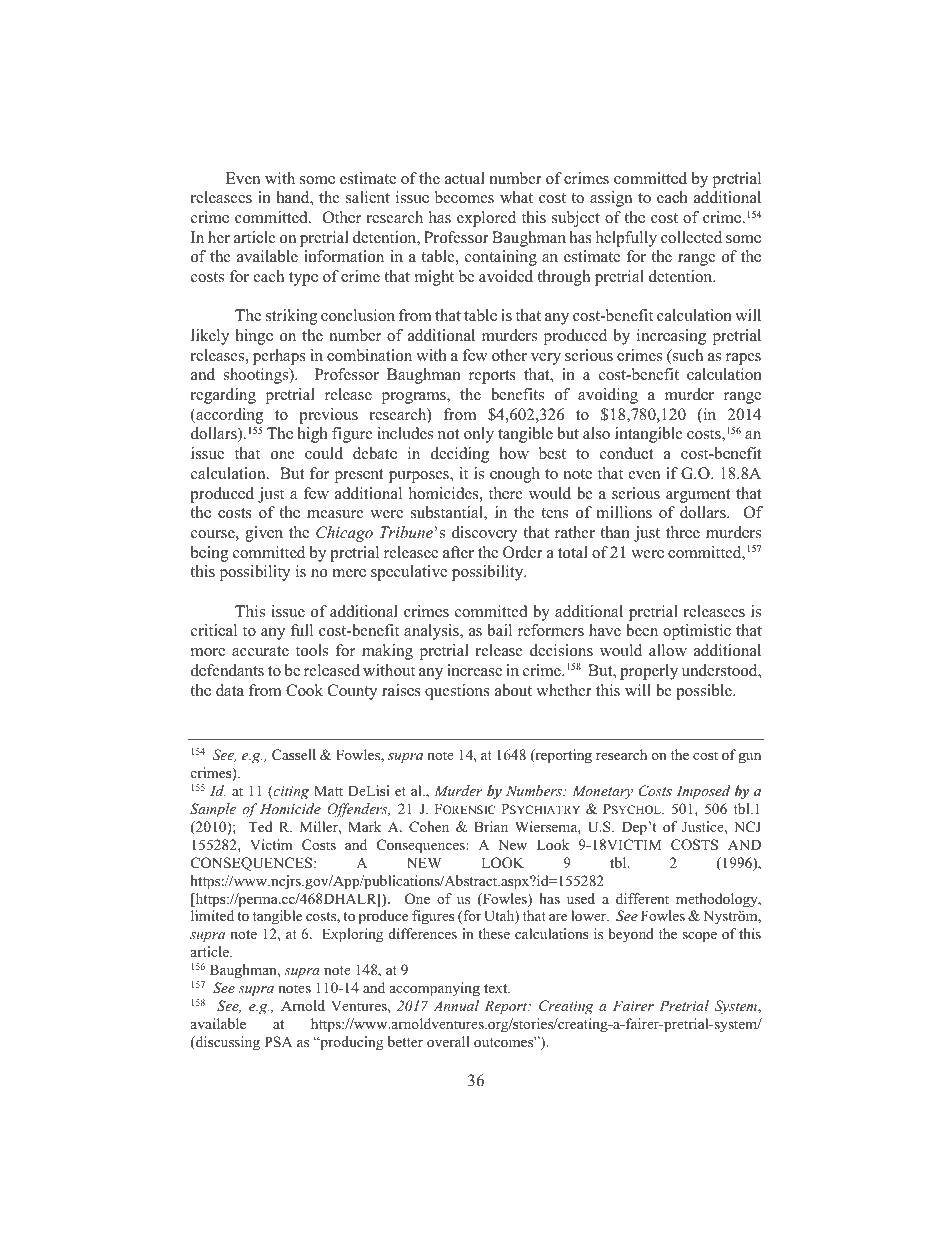  What do you see at coordinates (705, 692) in the document?
I see `possible` at bounding box center [705, 692].
